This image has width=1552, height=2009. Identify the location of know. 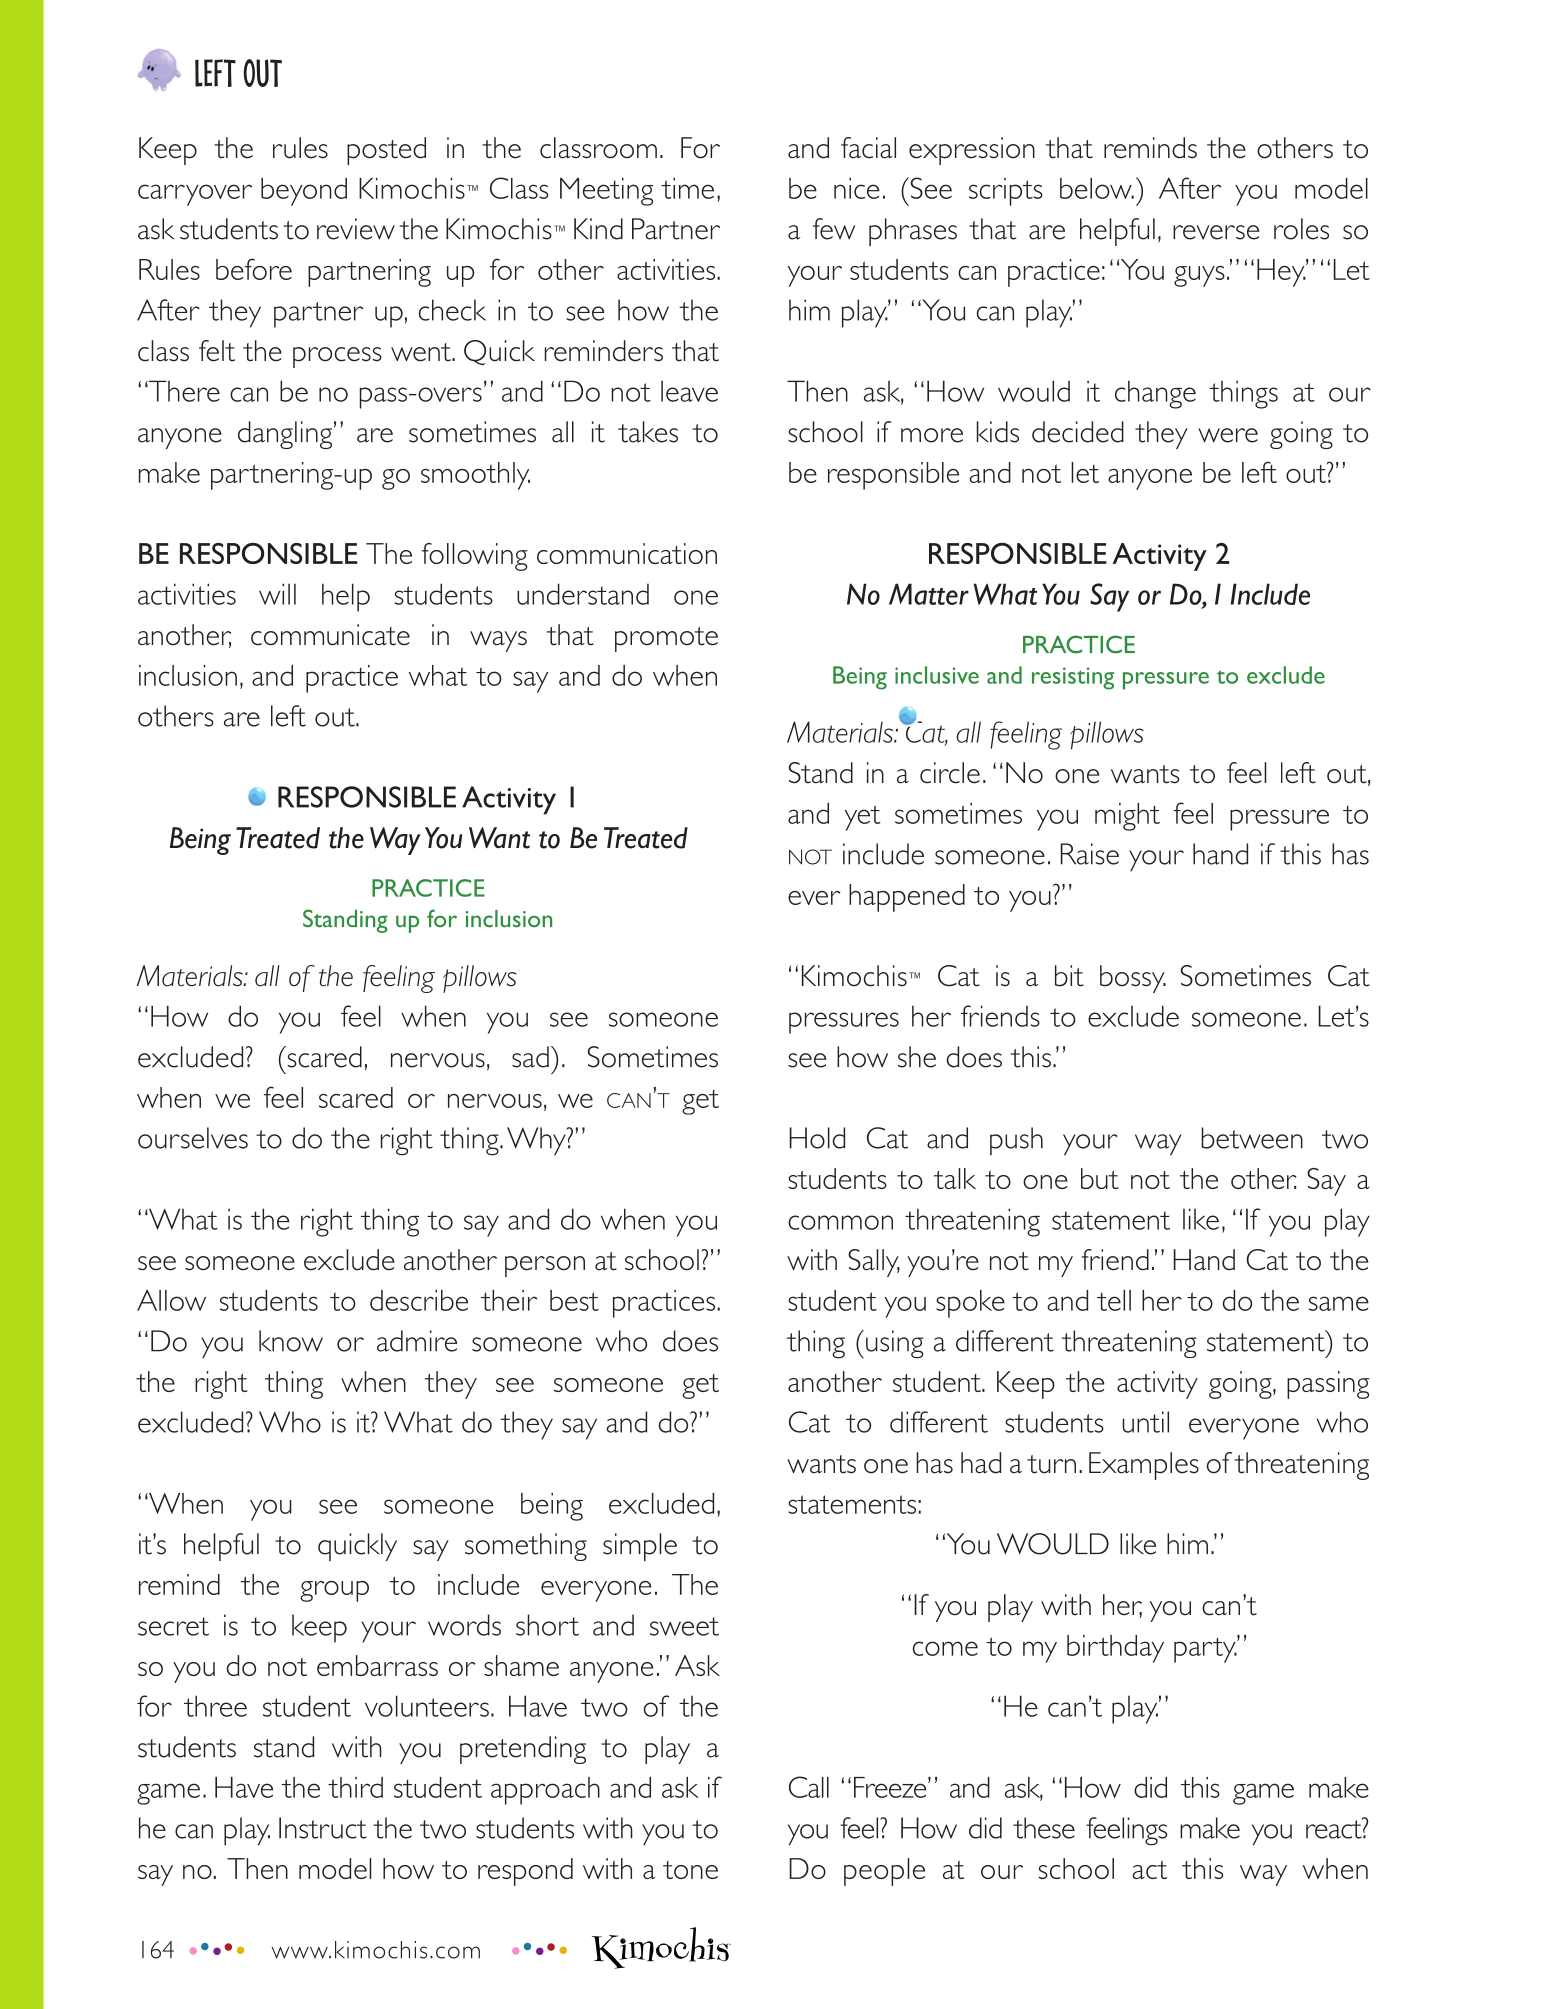
(291, 1341).
